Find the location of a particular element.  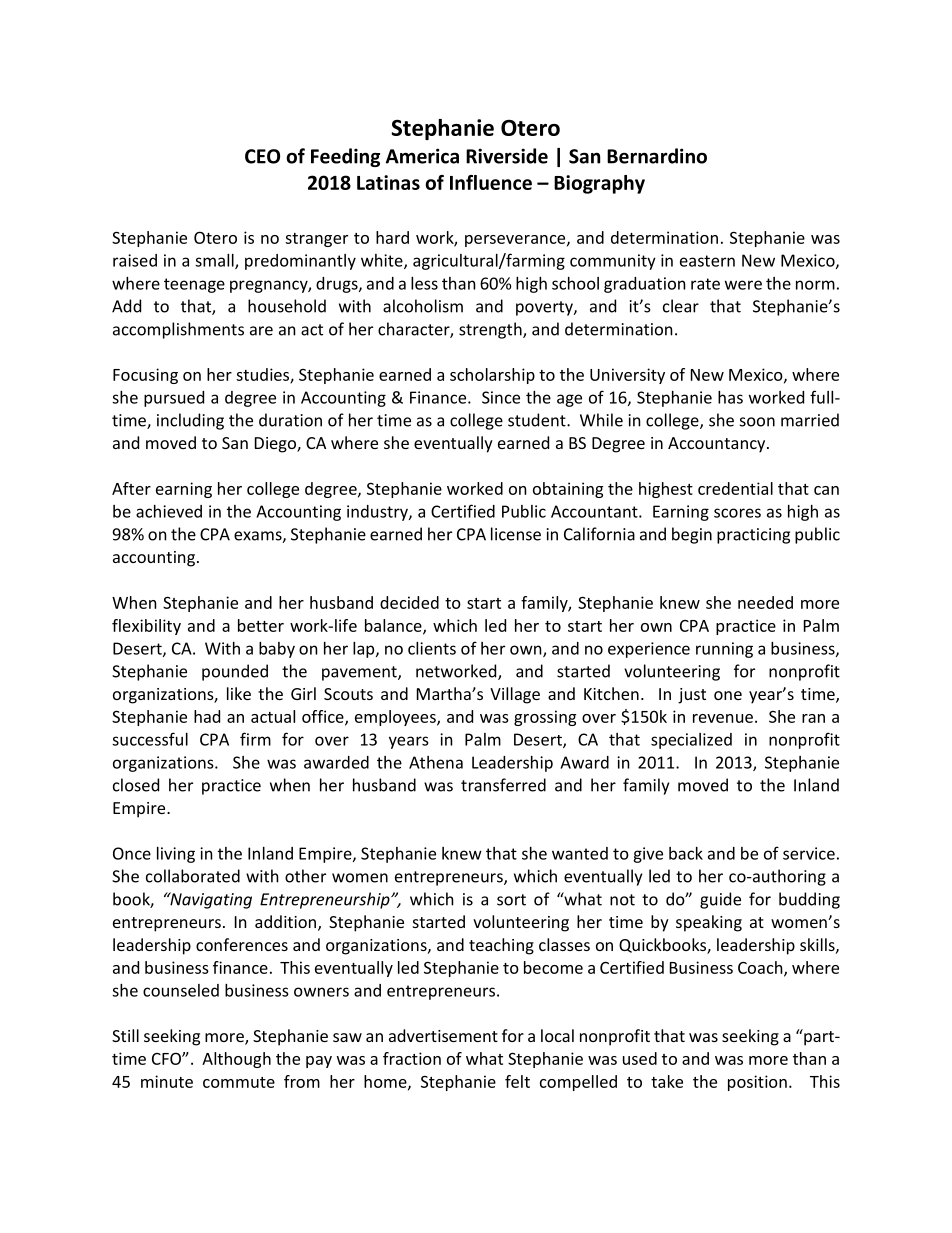

CEO is located at coordinates (262, 156).
